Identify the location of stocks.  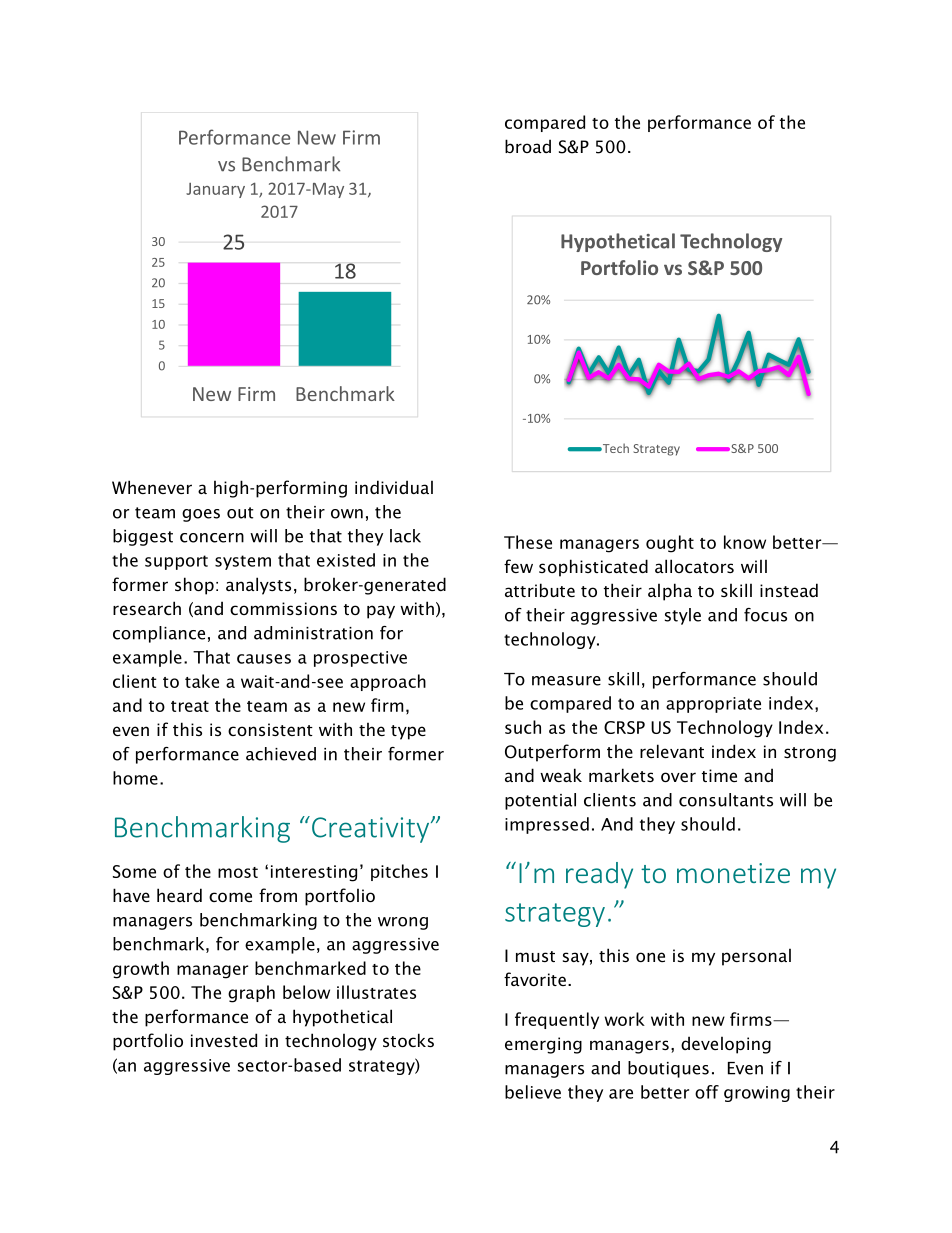
(408, 1040).
